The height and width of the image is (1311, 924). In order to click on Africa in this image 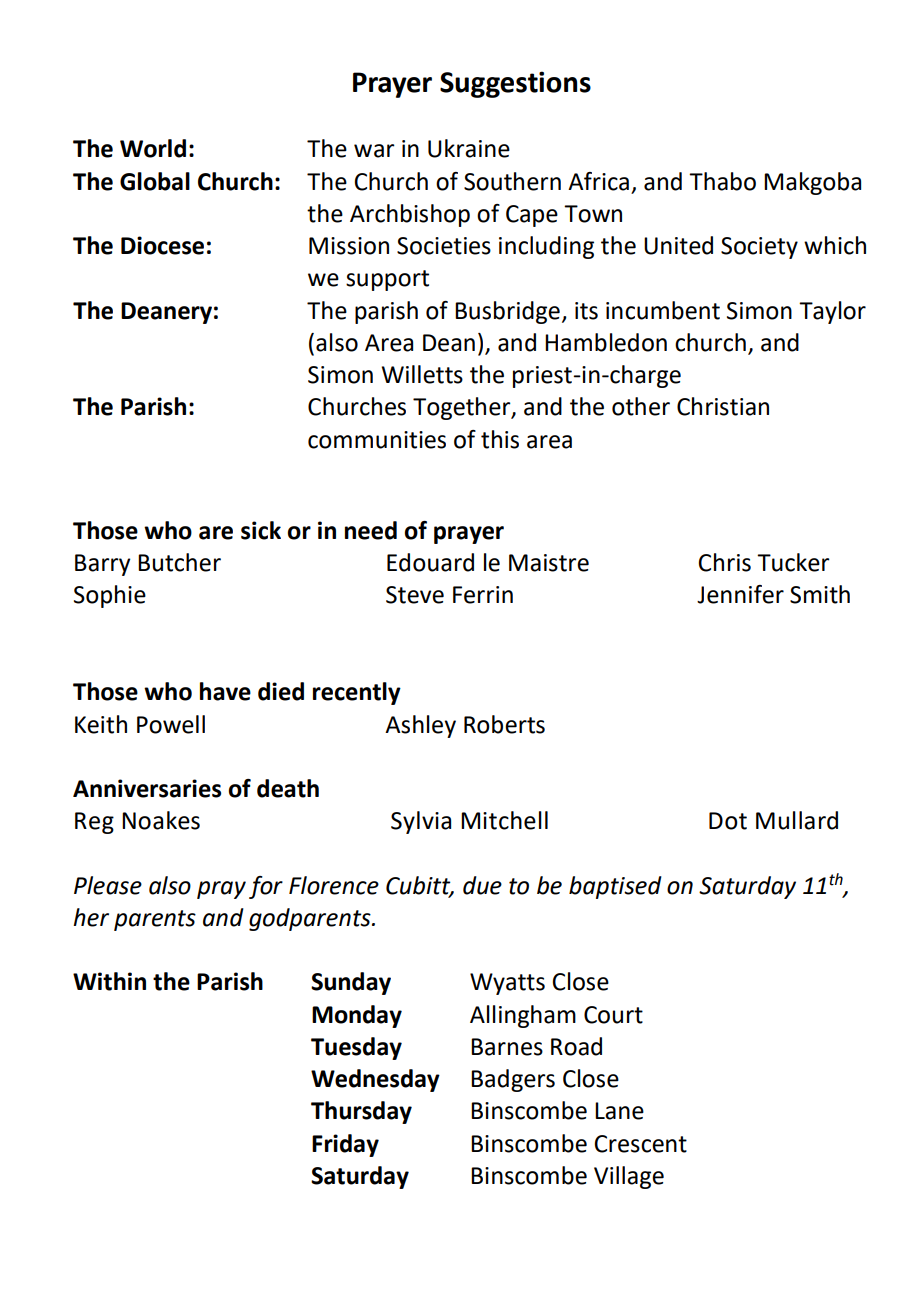, I will do `click(598, 181)`.
